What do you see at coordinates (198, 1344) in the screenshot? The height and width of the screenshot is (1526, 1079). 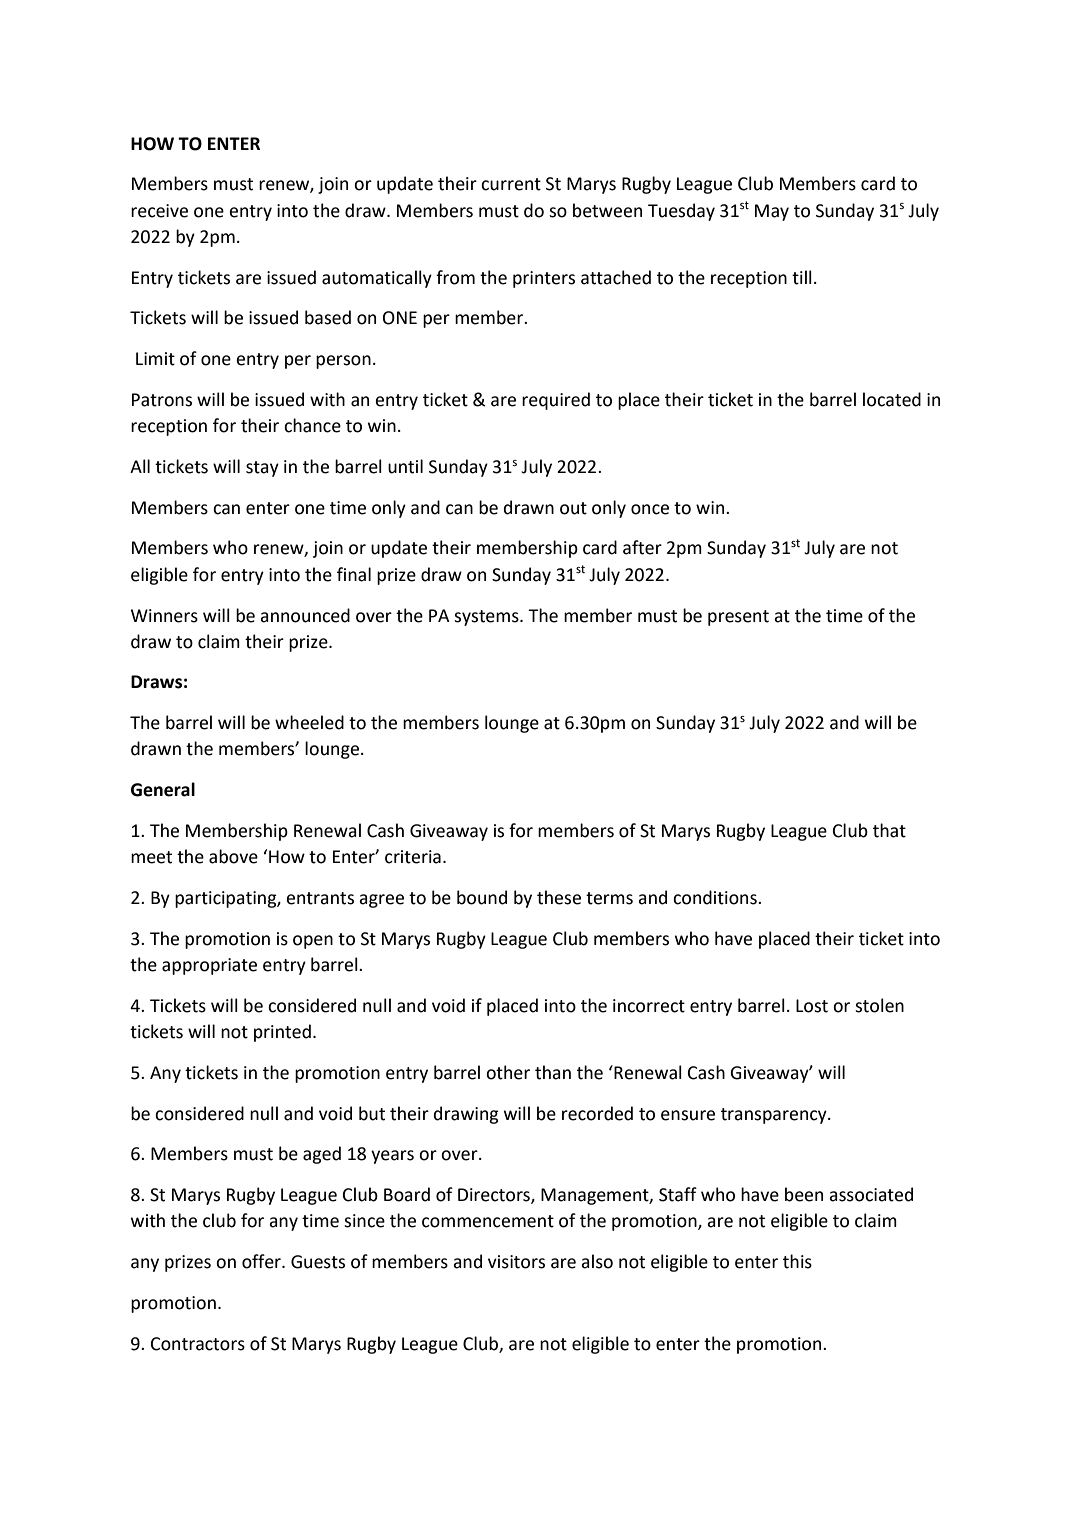 I see `Contractors` at bounding box center [198, 1344].
